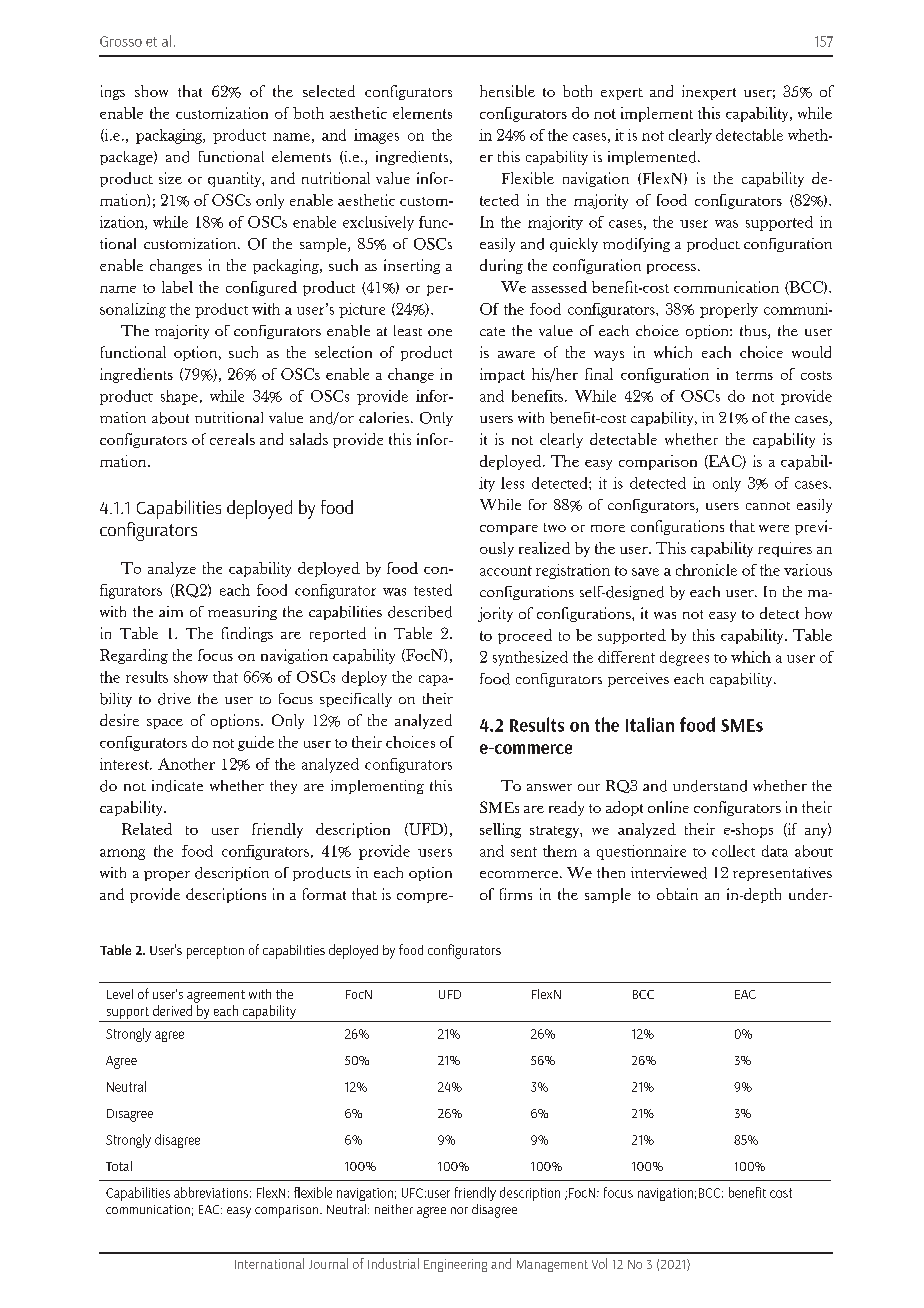 The image size is (924, 1308). I want to click on Related, so click(147, 829).
